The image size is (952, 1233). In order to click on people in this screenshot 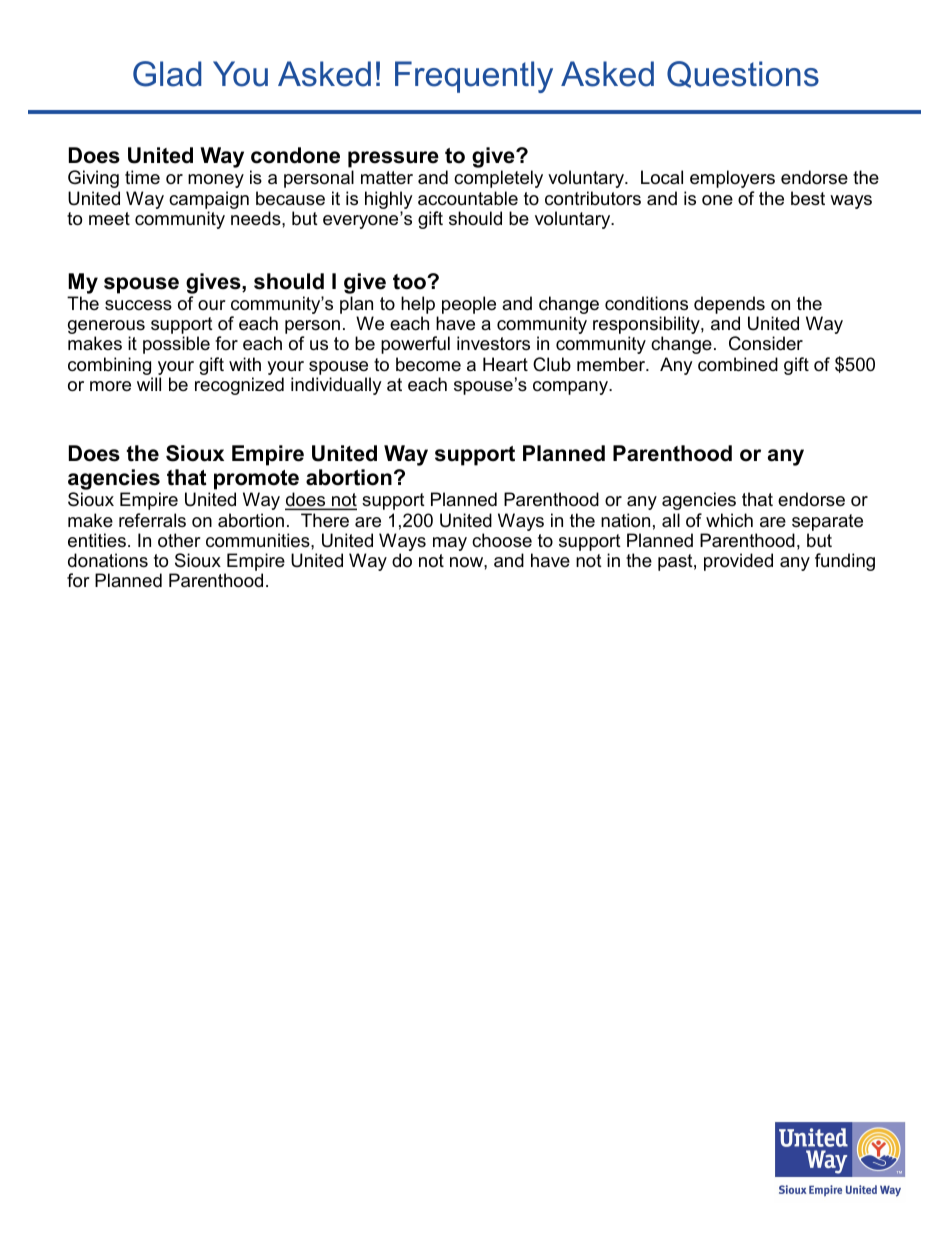, I will do `click(469, 305)`.
